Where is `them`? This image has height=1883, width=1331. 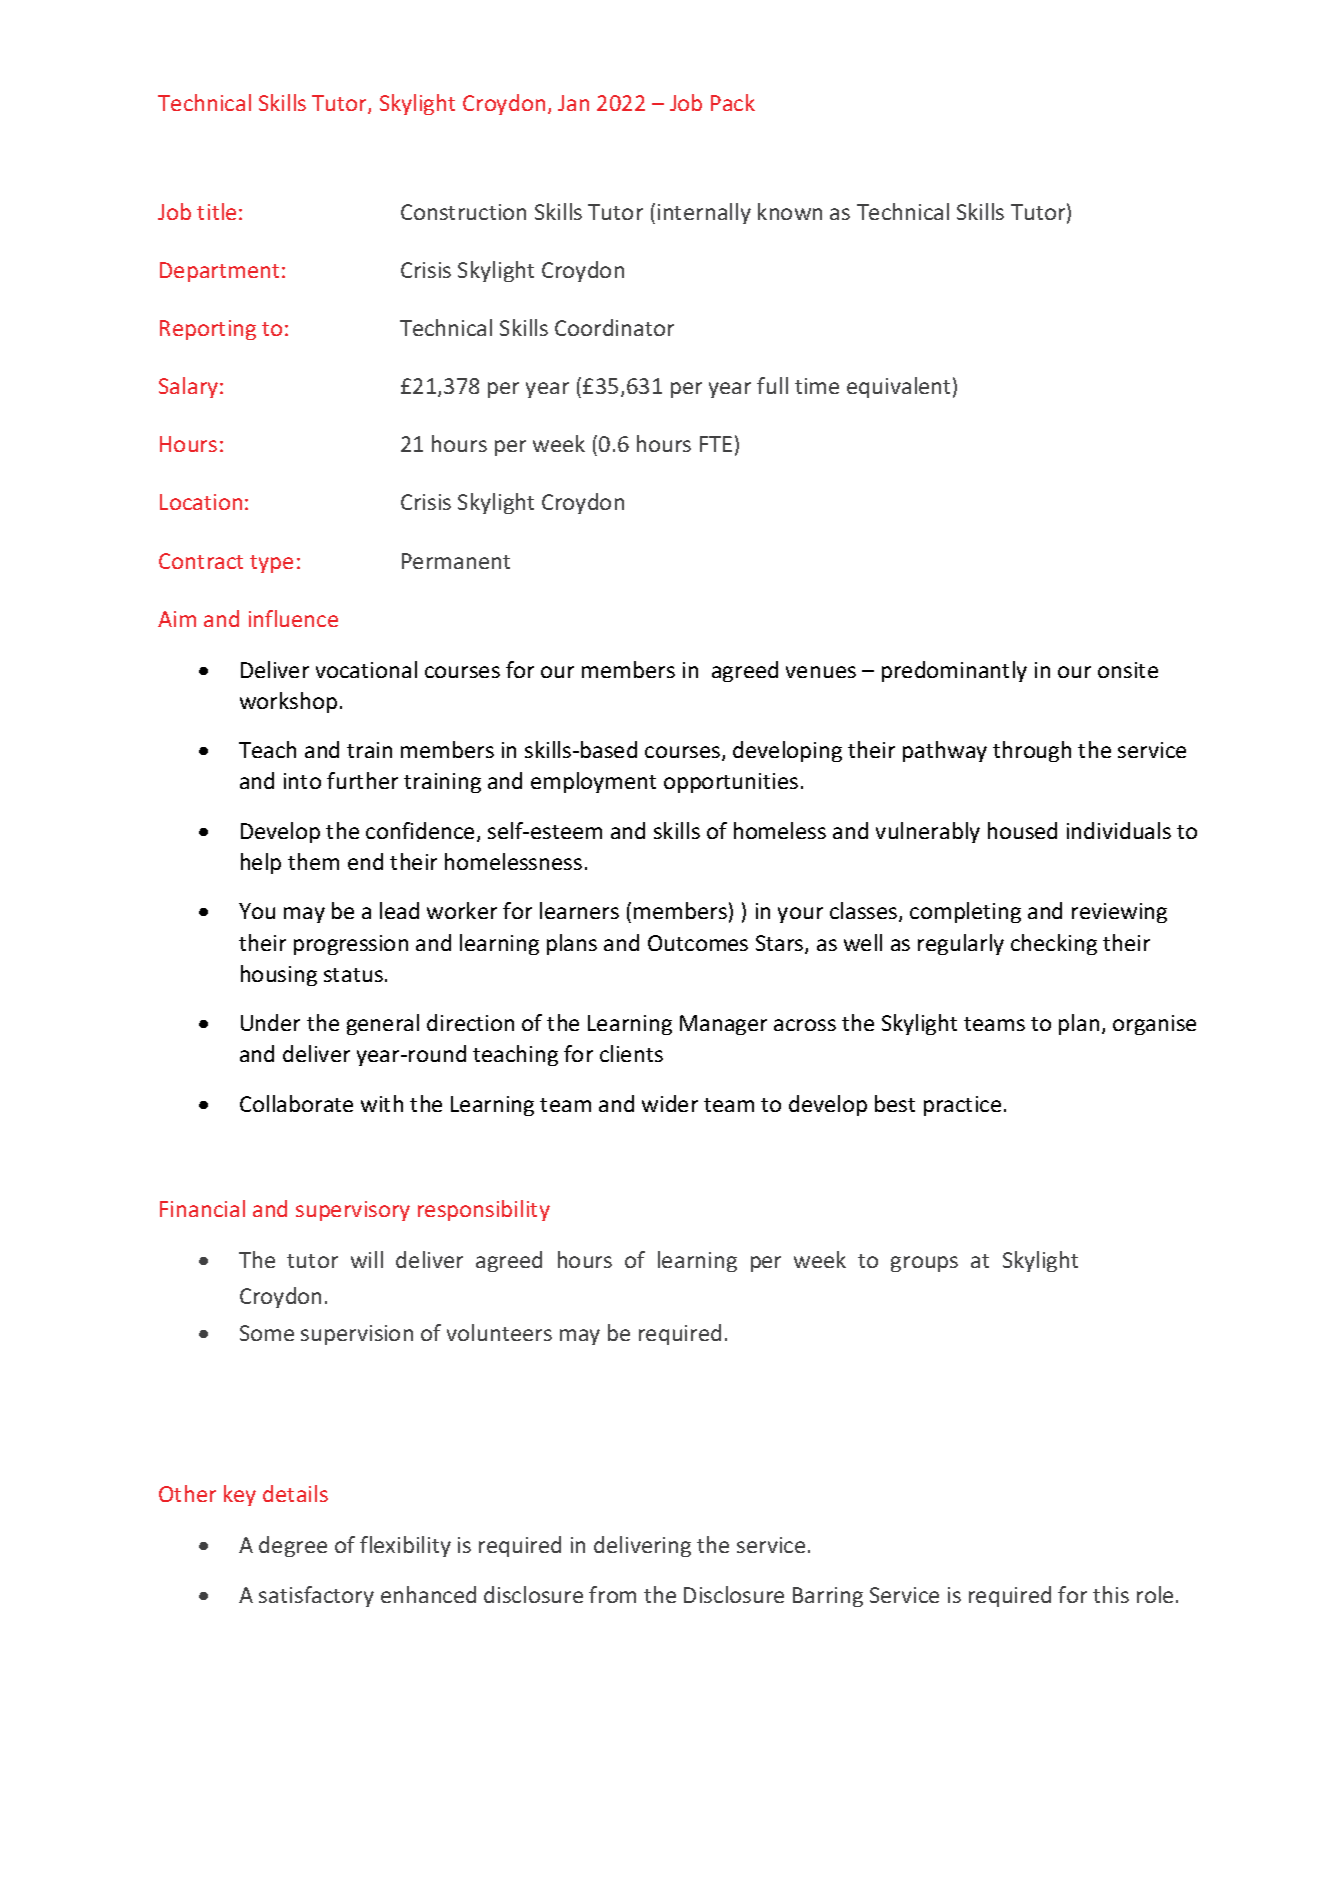
them is located at coordinates (313, 861).
